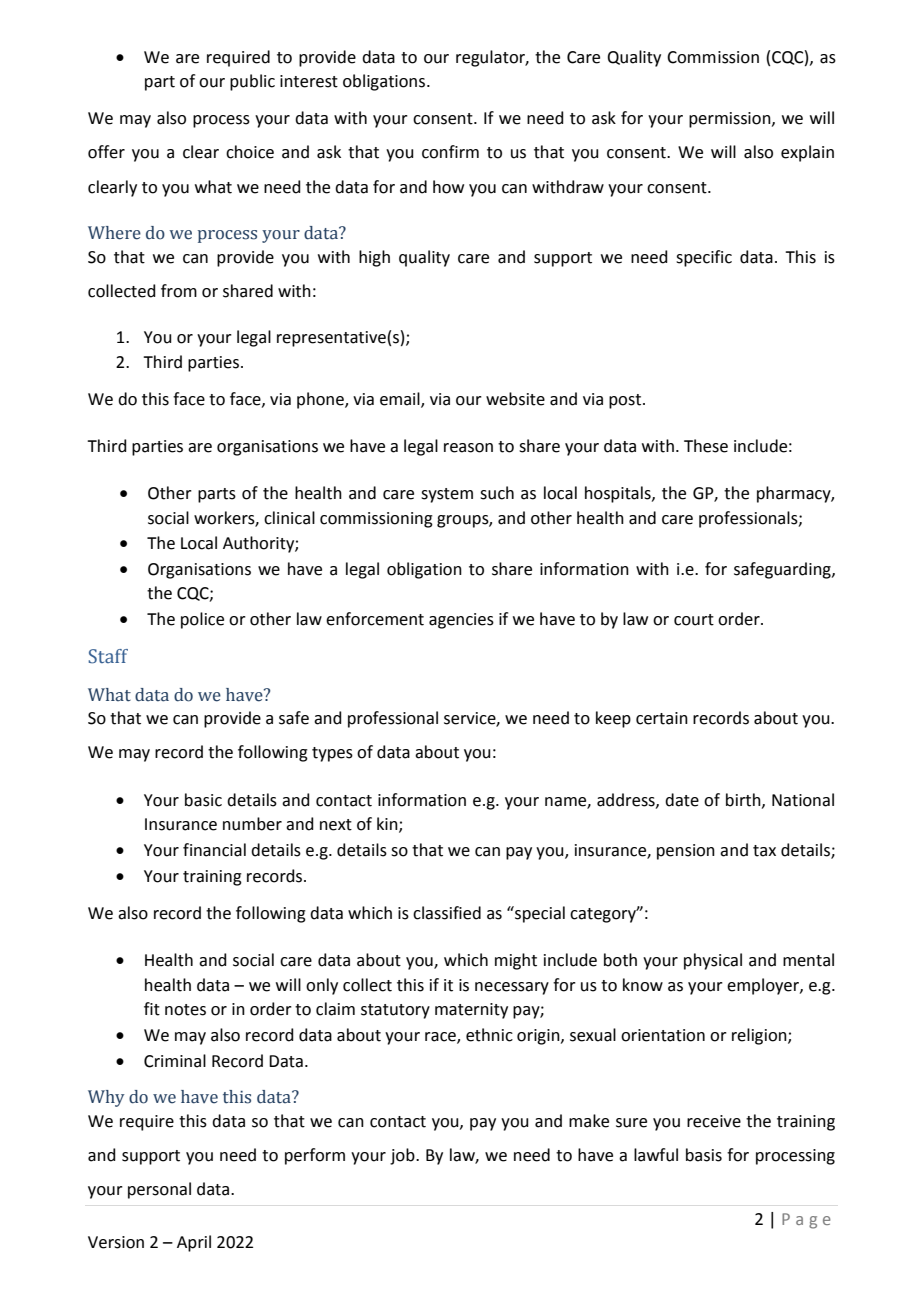  I want to click on police, so click(202, 620).
